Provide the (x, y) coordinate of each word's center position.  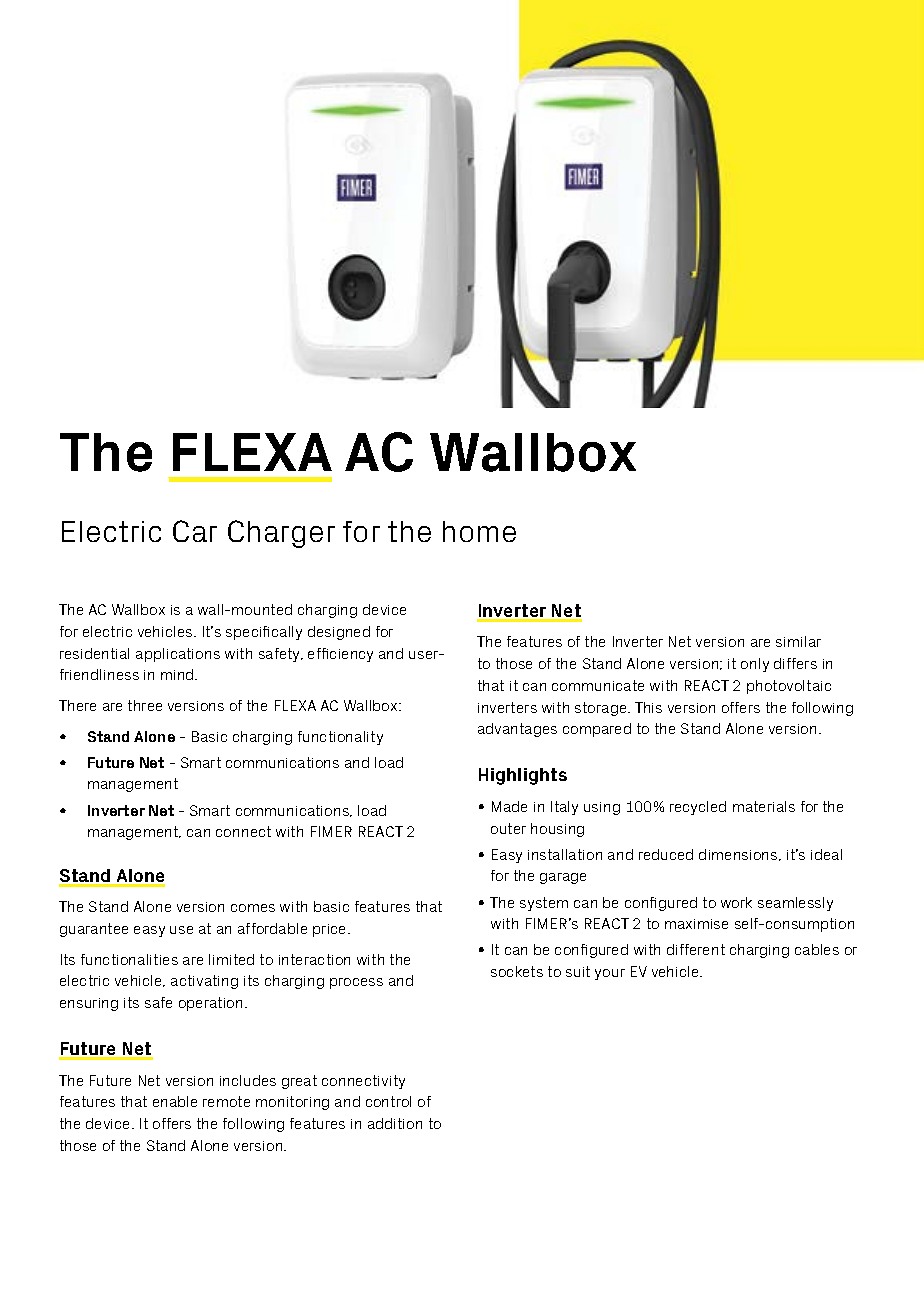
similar (798, 641)
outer (508, 828)
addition (395, 1123)
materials (764, 806)
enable (175, 1101)
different (696, 949)
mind (178, 674)
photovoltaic (789, 687)
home (479, 531)
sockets (517, 971)
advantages (517, 730)
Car (195, 531)
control (388, 1101)
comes (253, 908)
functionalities (129, 959)
